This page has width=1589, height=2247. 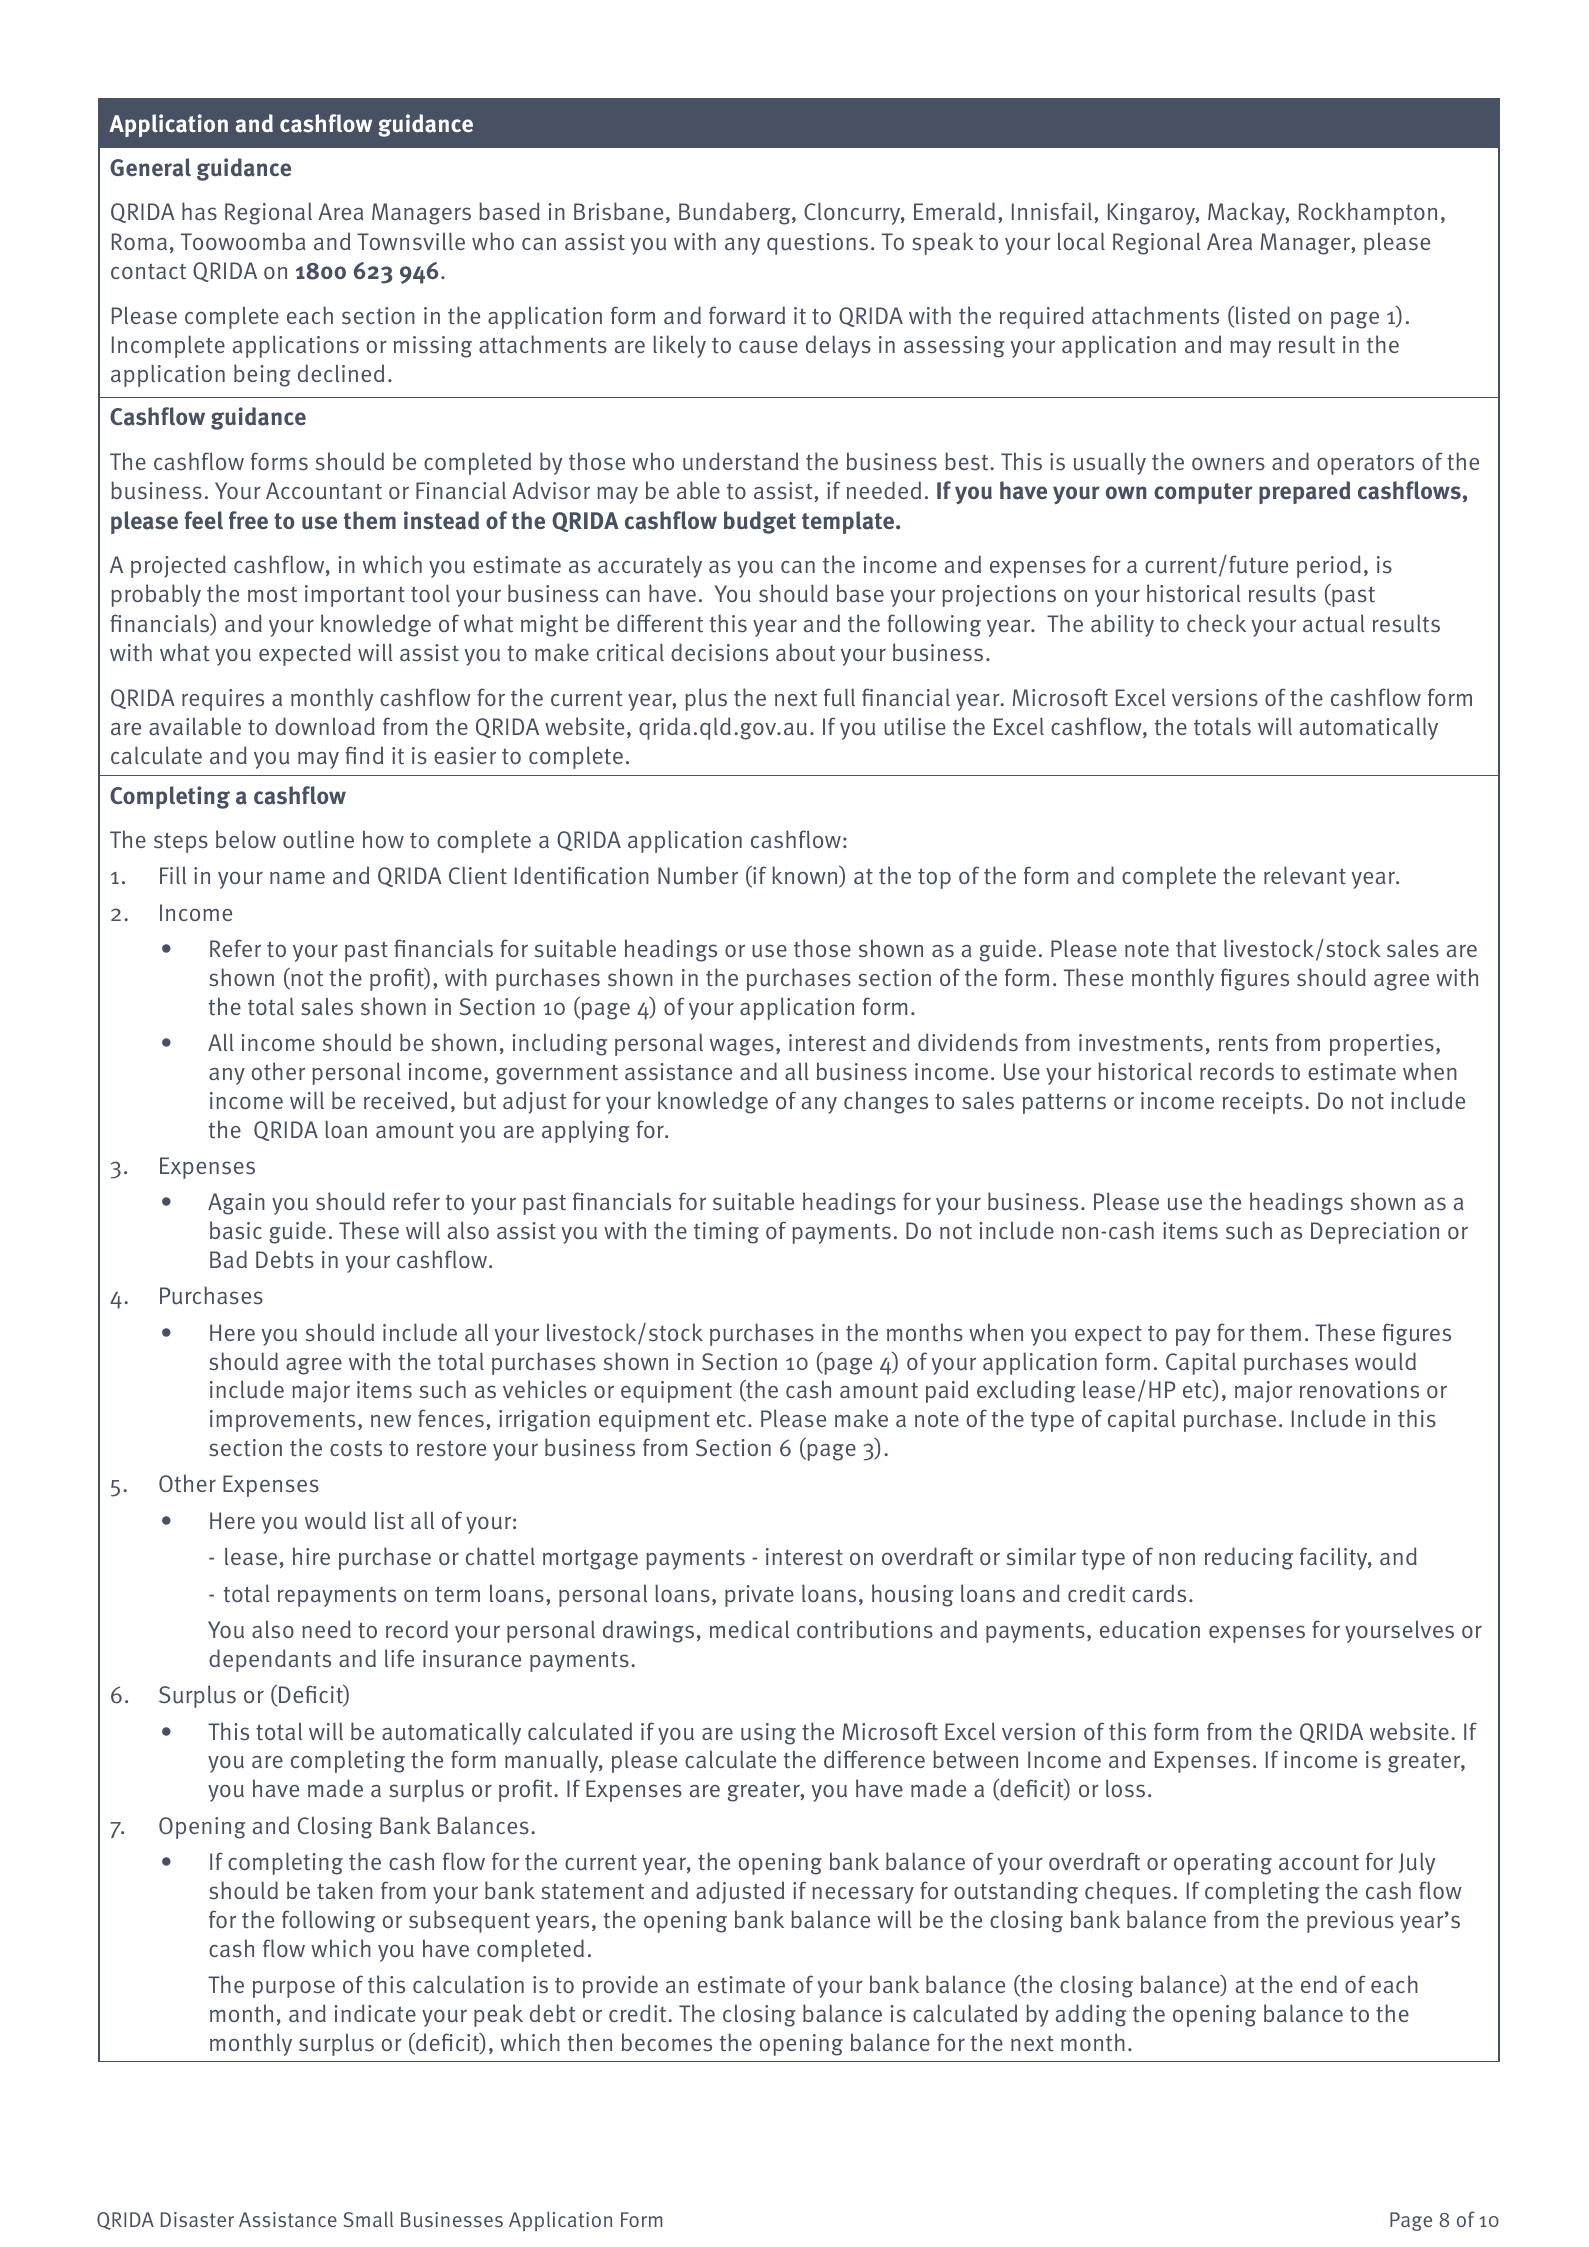 I want to click on Townsville, so click(x=411, y=241).
